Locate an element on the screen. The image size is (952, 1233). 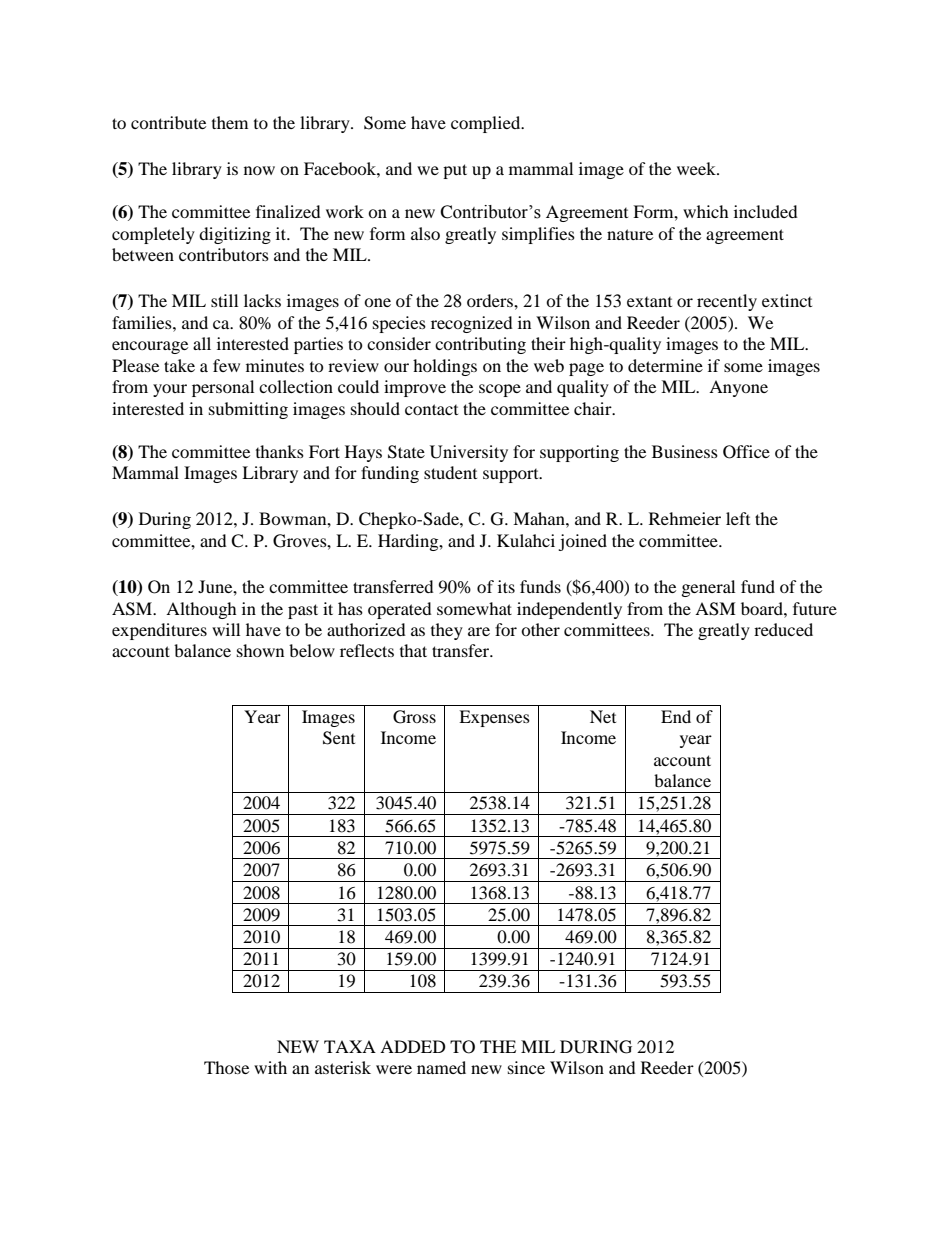
Those is located at coordinates (226, 1067).
